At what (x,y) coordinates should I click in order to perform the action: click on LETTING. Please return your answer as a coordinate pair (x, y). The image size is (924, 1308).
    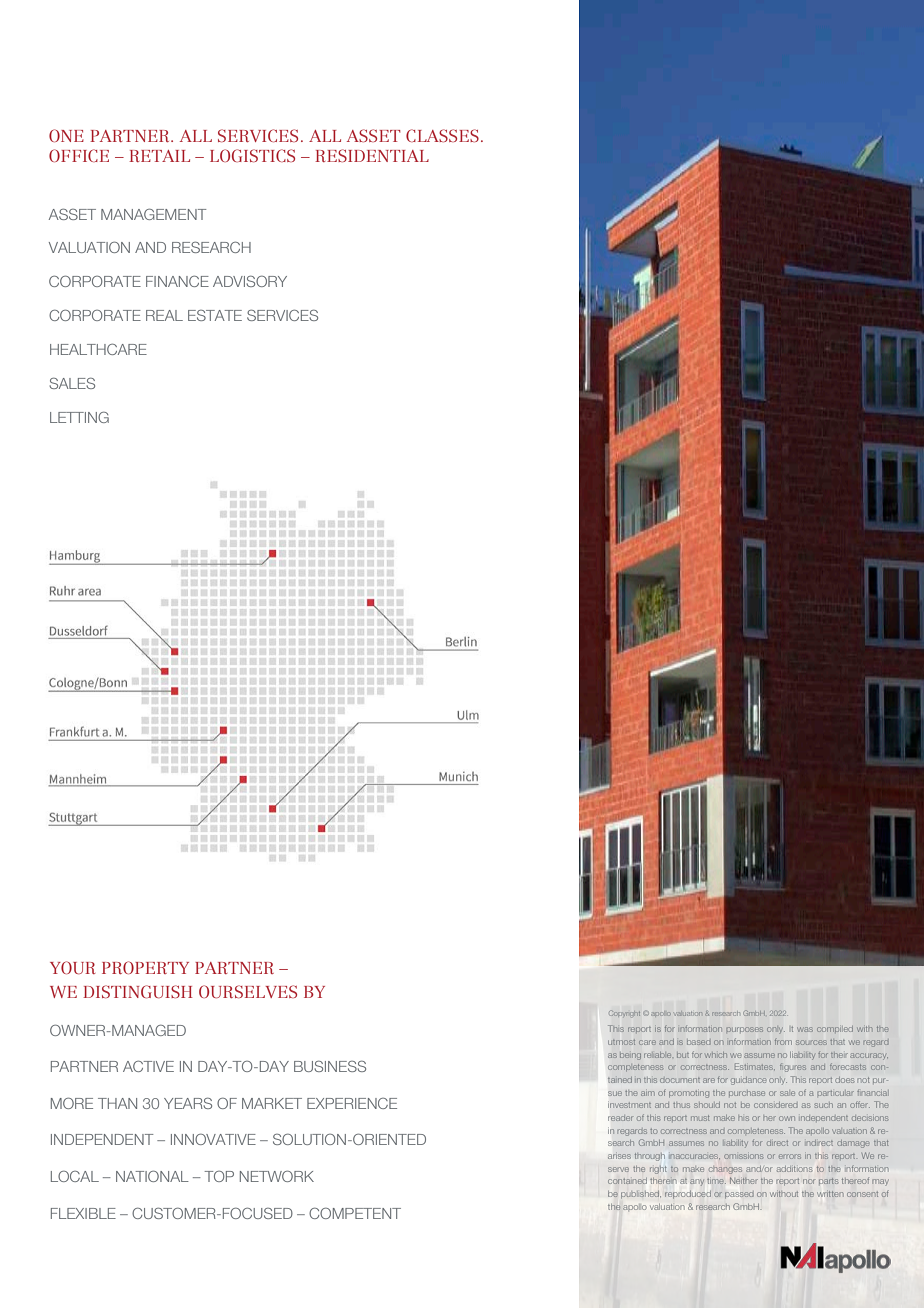
    Looking at the image, I should click on (79, 417).
